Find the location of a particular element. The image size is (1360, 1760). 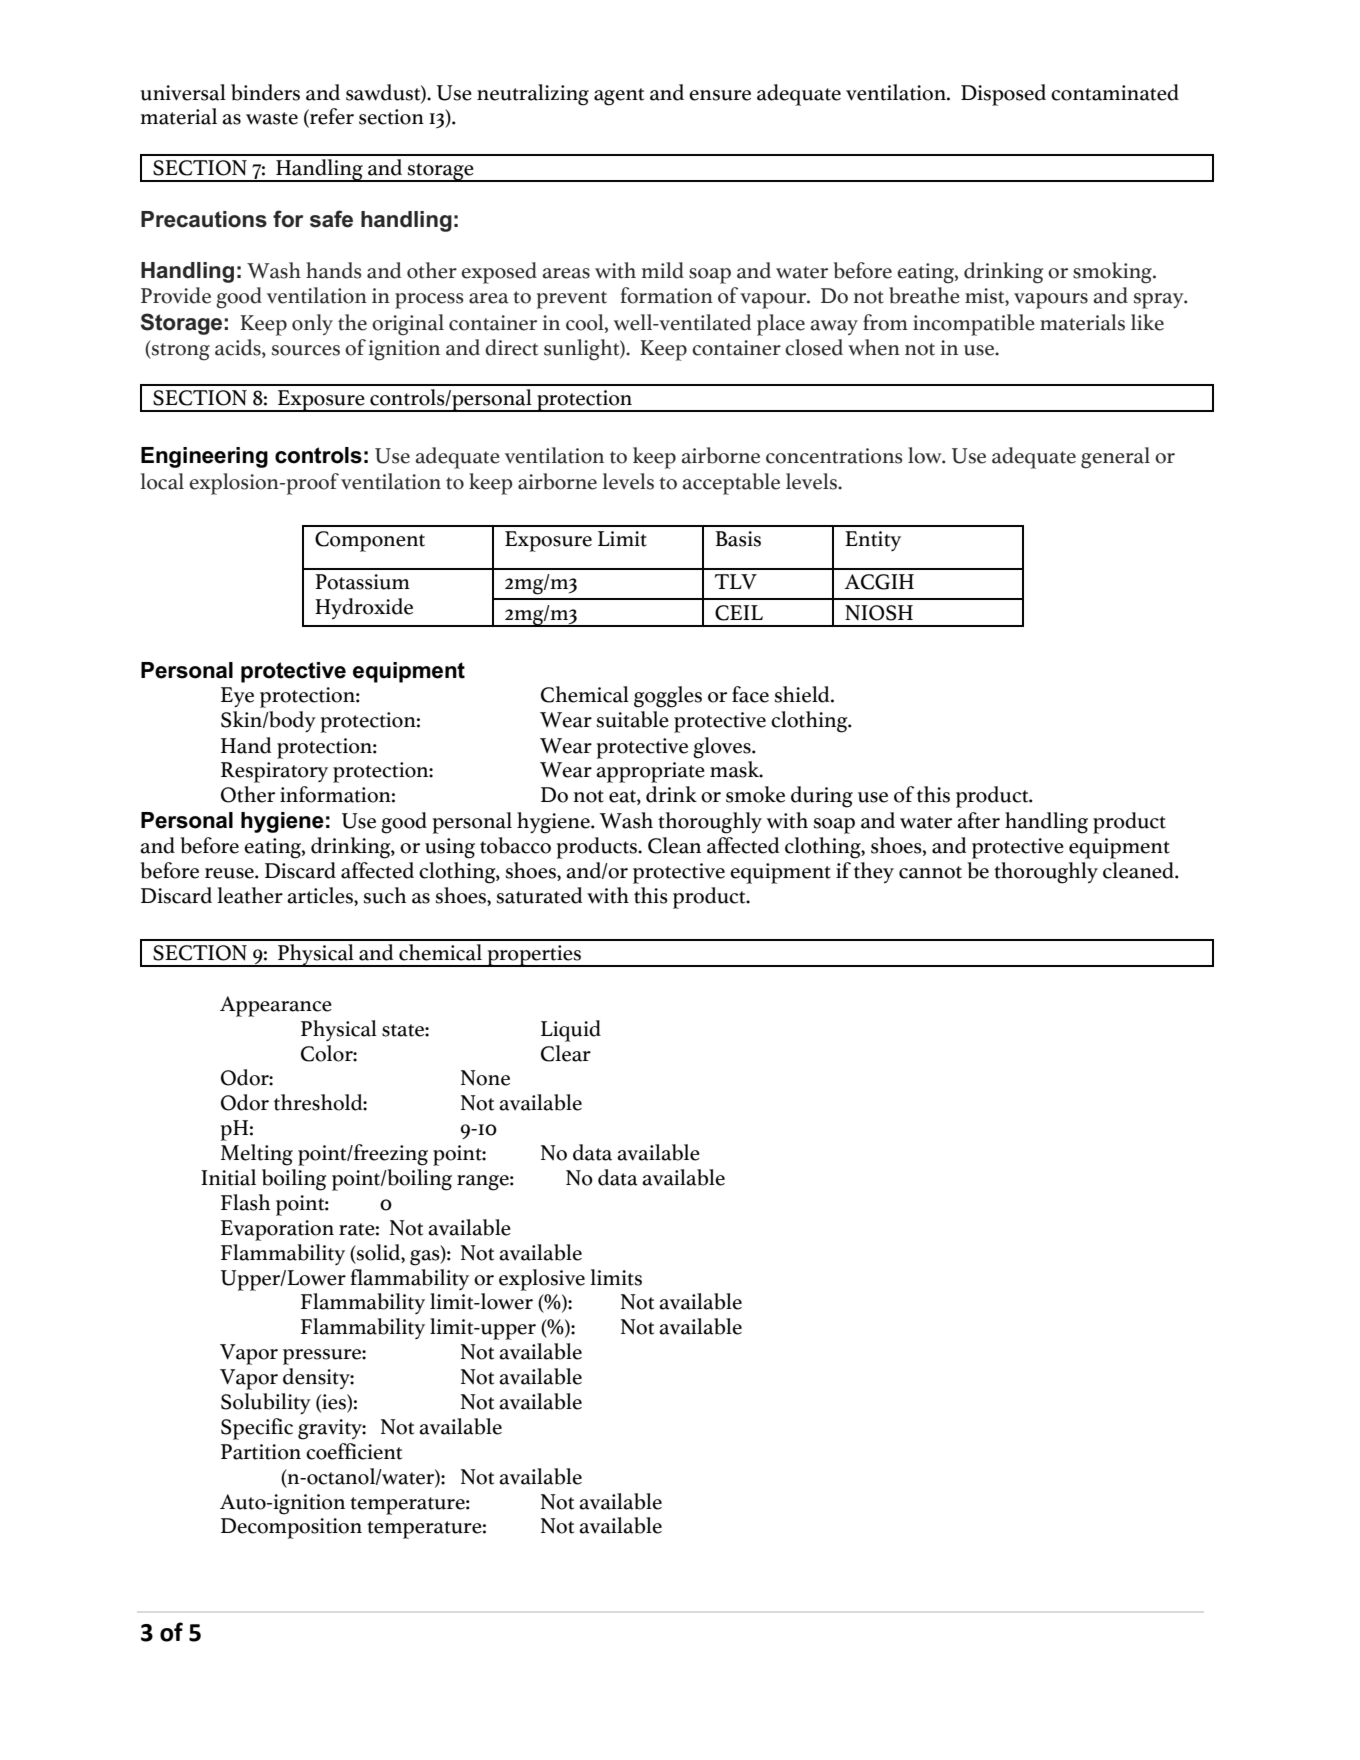

agent is located at coordinates (619, 97).
